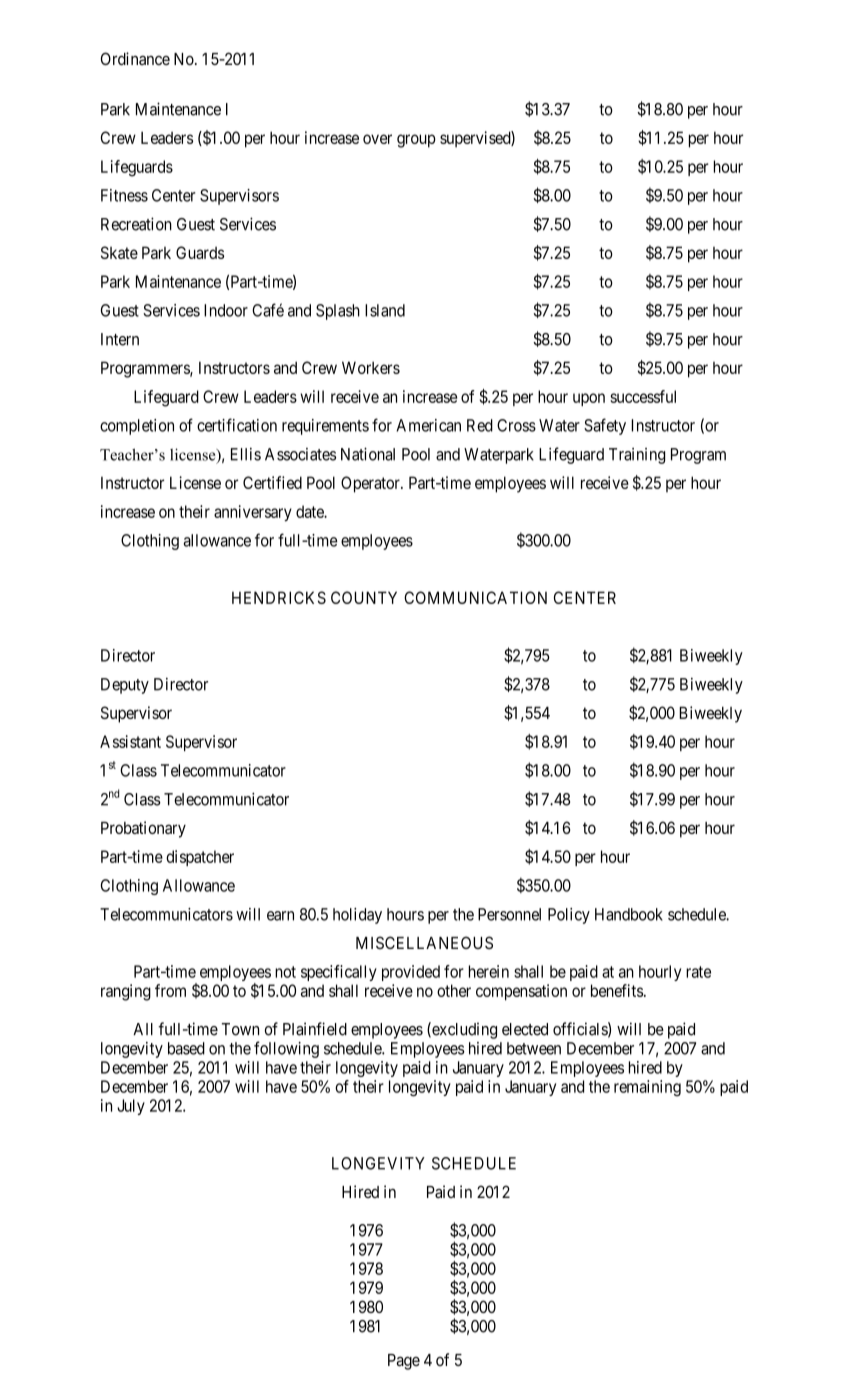 The image size is (849, 1400). I want to click on MISCELLANEOUS, so click(424, 942).
